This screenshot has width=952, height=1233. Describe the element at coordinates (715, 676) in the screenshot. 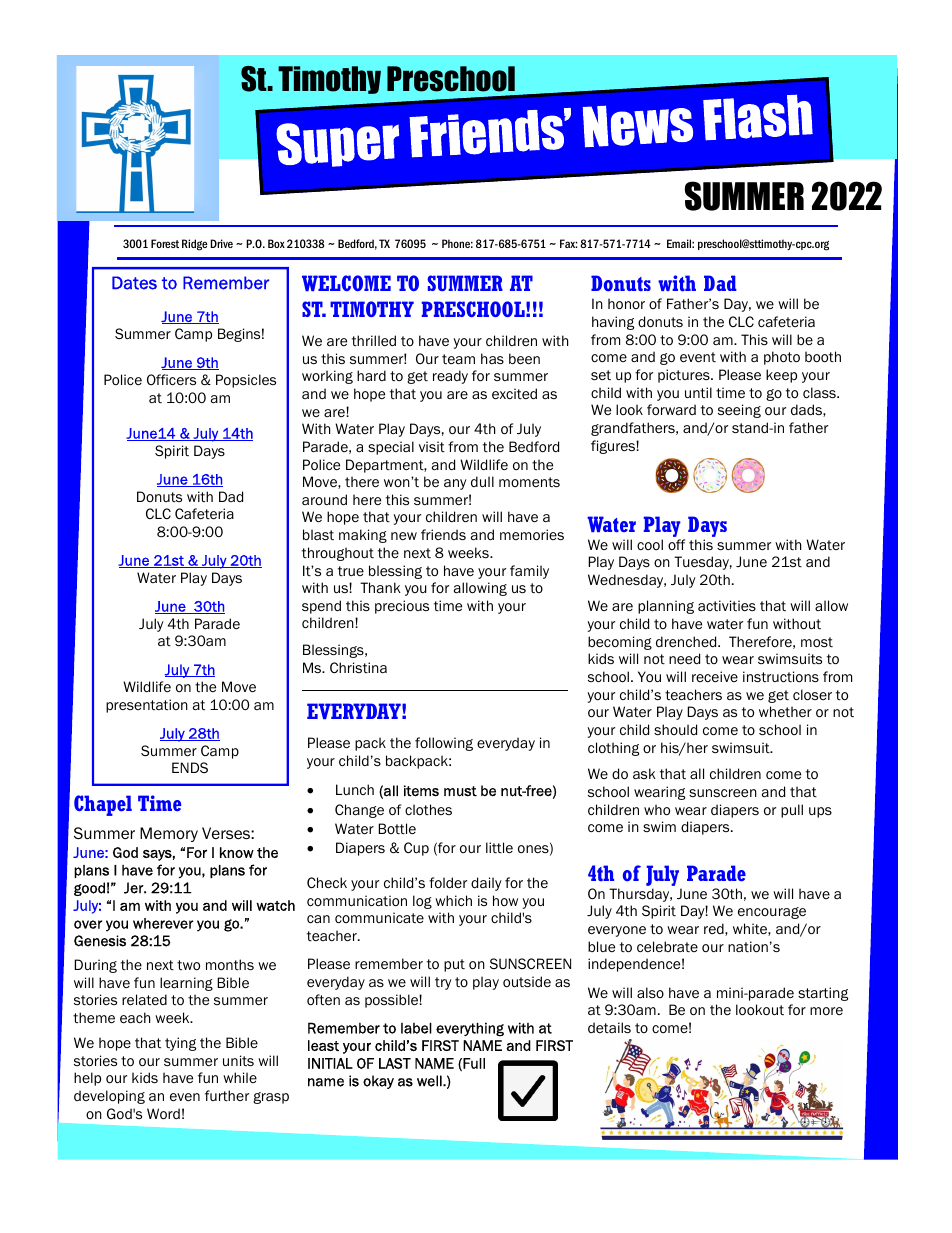

I see `receive` at that location.
